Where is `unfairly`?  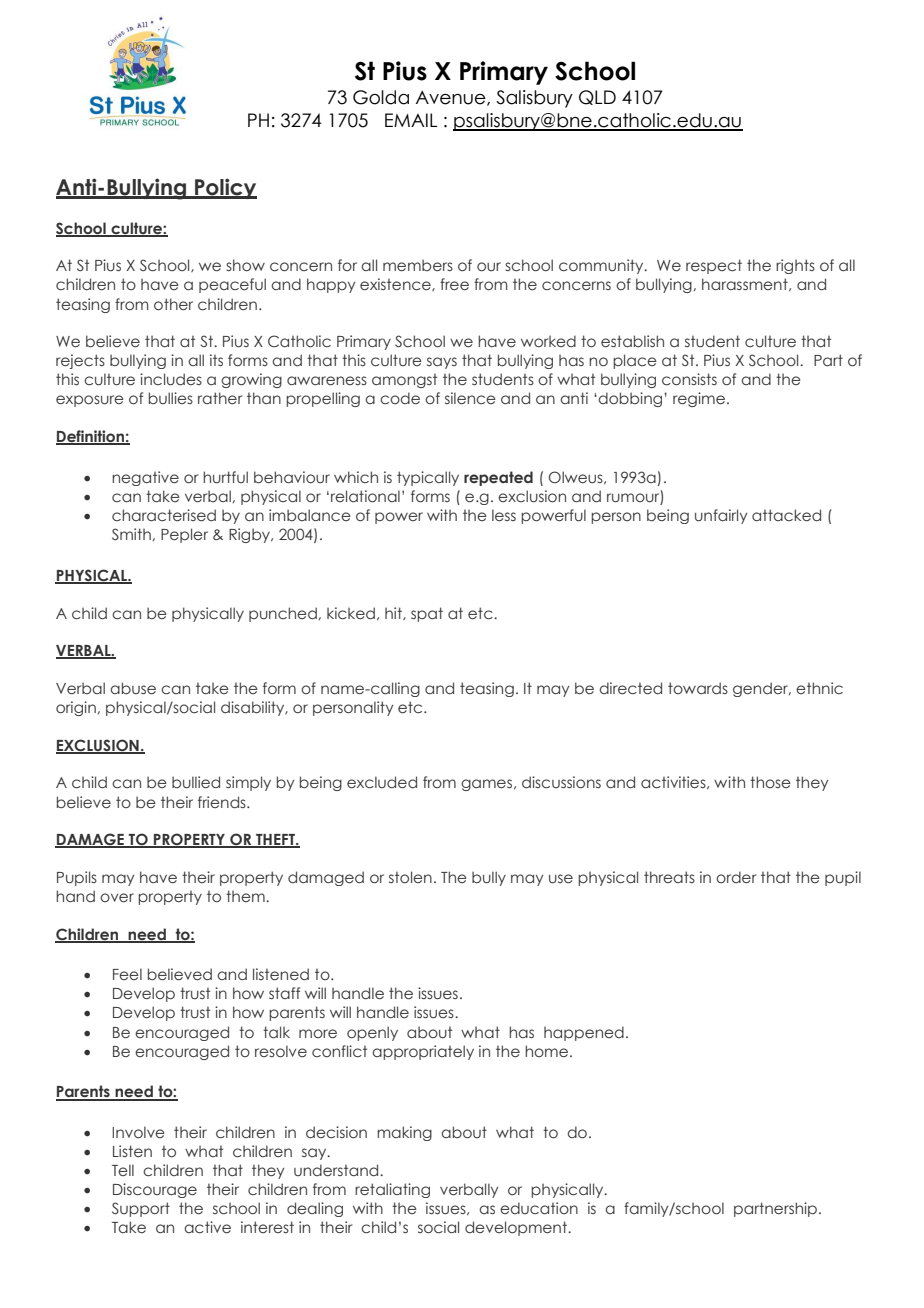 unfairly is located at coordinates (721, 516).
